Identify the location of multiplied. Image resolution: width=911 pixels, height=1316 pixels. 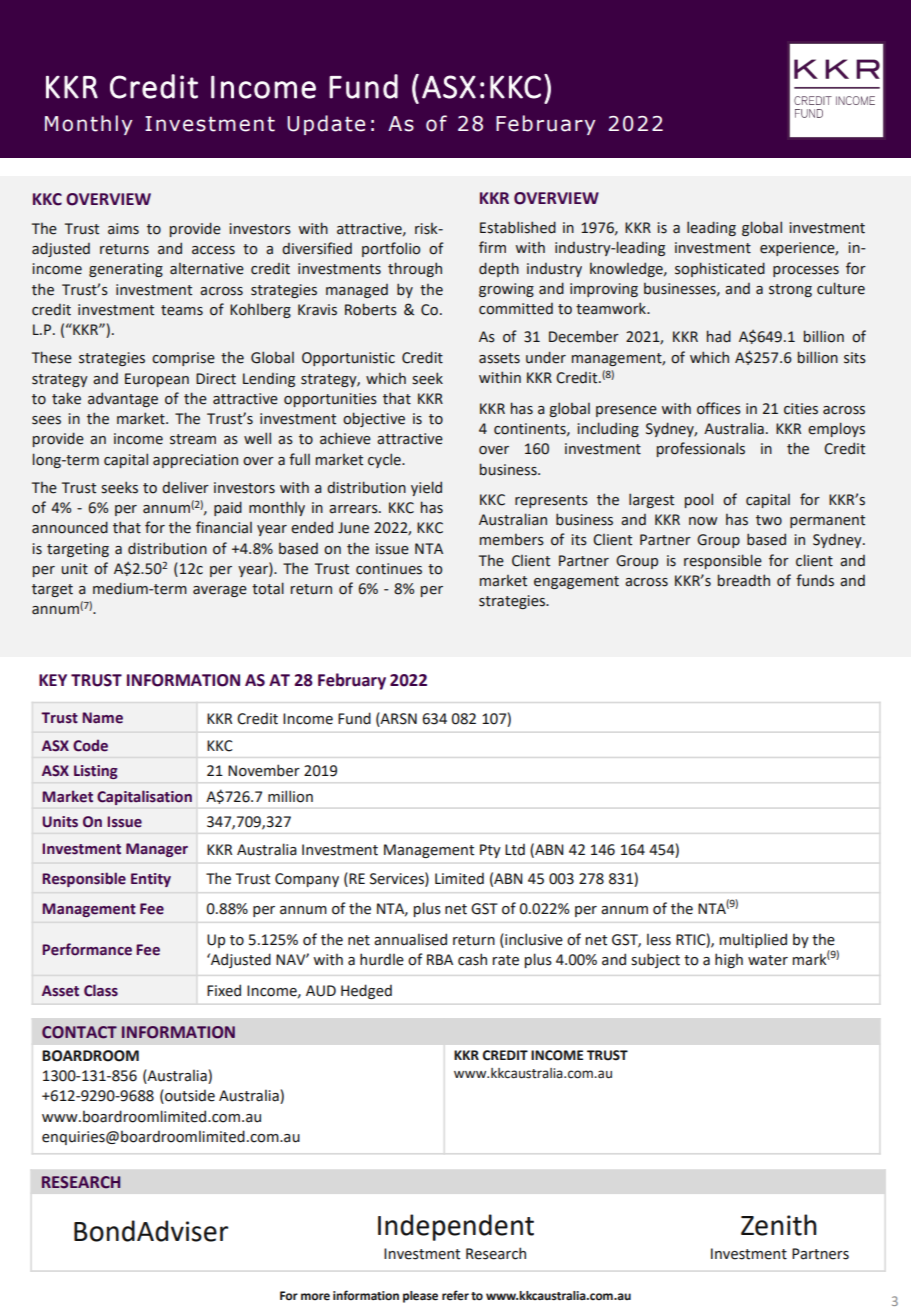
(753, 940).
